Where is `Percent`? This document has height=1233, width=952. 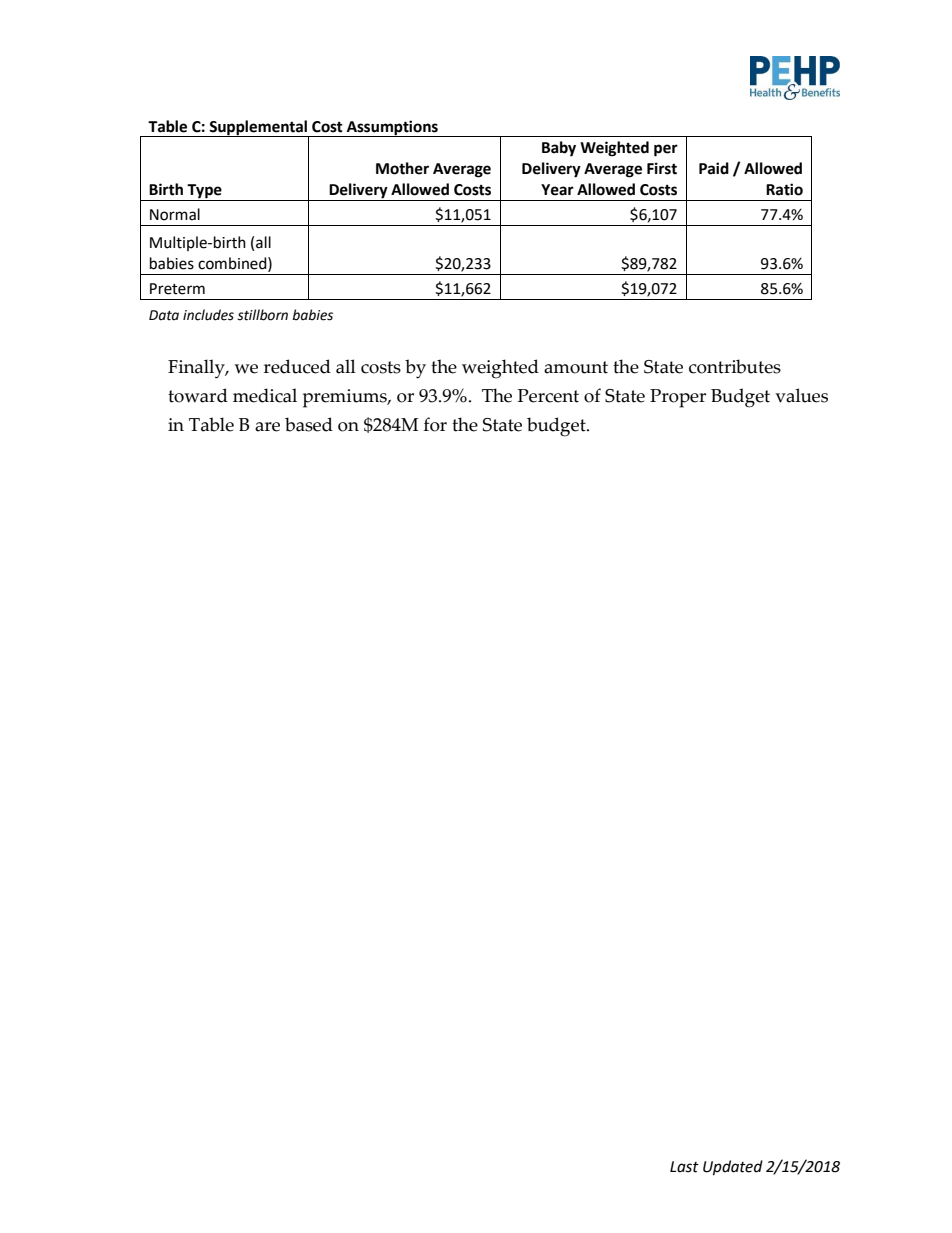
Percent is located at coordinates (548, 396).
